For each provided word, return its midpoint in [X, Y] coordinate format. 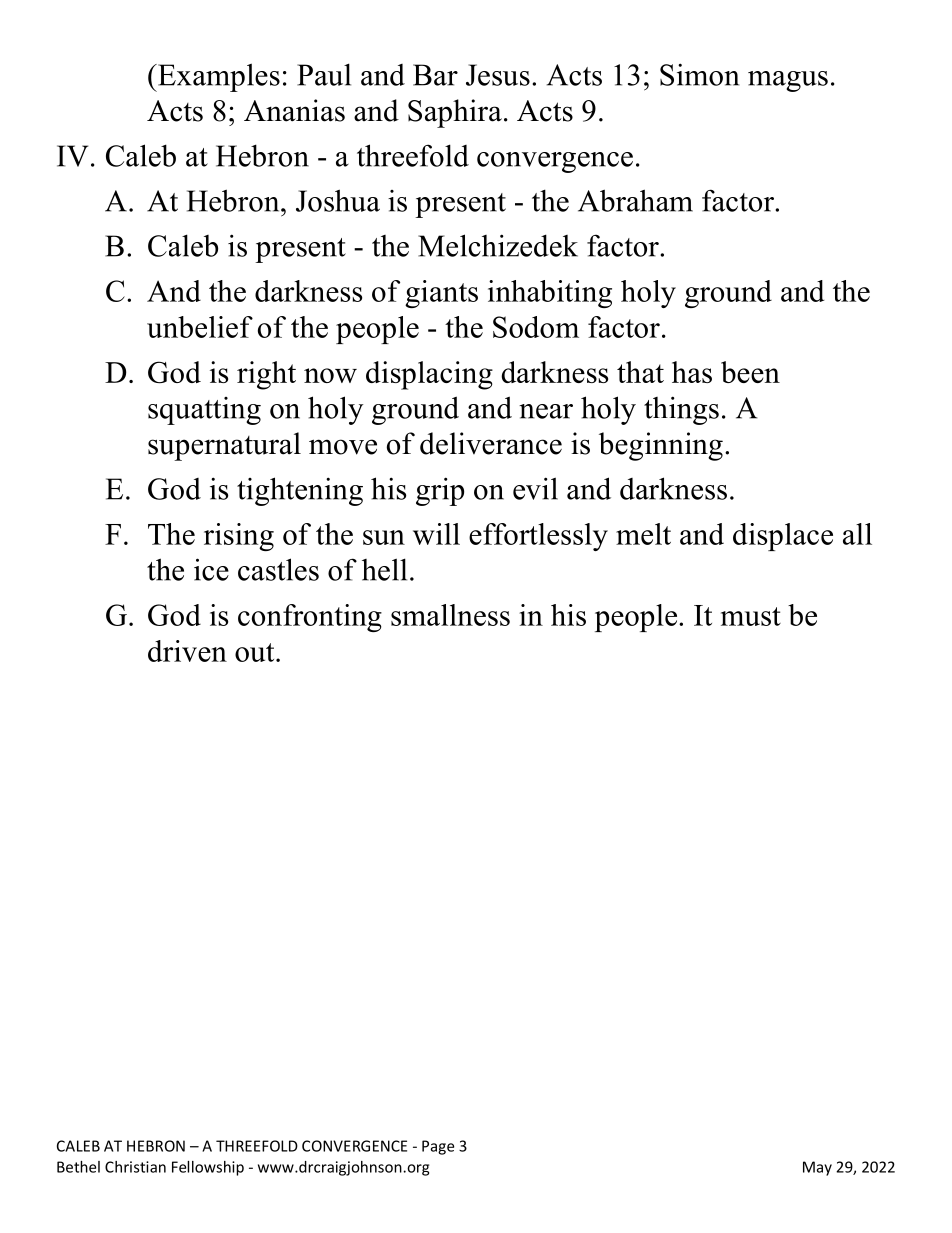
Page [438, 1147]
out [256, 652]
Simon [700, 74]
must [751, 616]
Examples [218, 77]
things [681, 410]
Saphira [455, 113]
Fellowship [208, 1168]
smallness [450, 615]
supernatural [224, 446]
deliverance [491, 443]
